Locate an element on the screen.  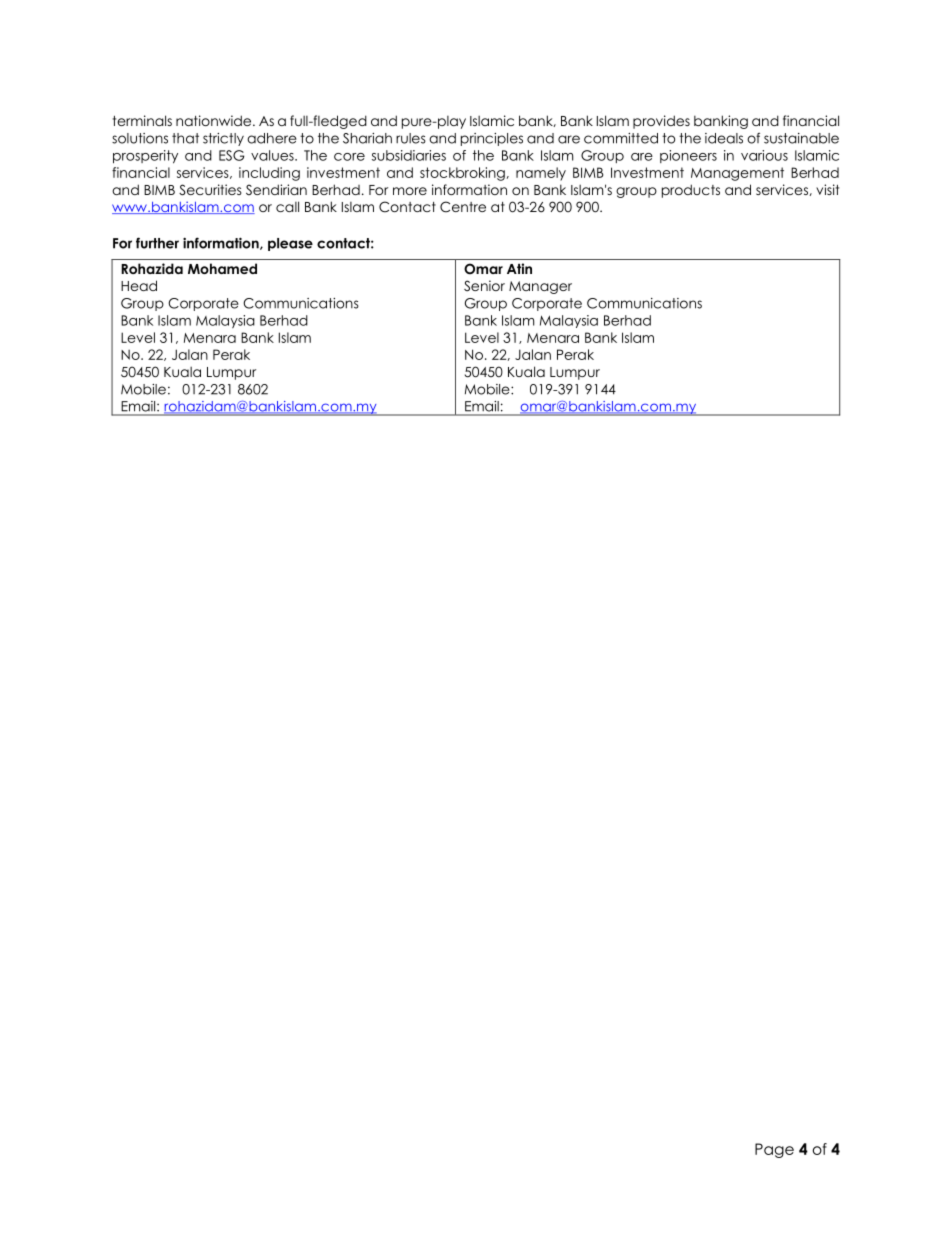
ESG is located at coordinates (231, 155).
